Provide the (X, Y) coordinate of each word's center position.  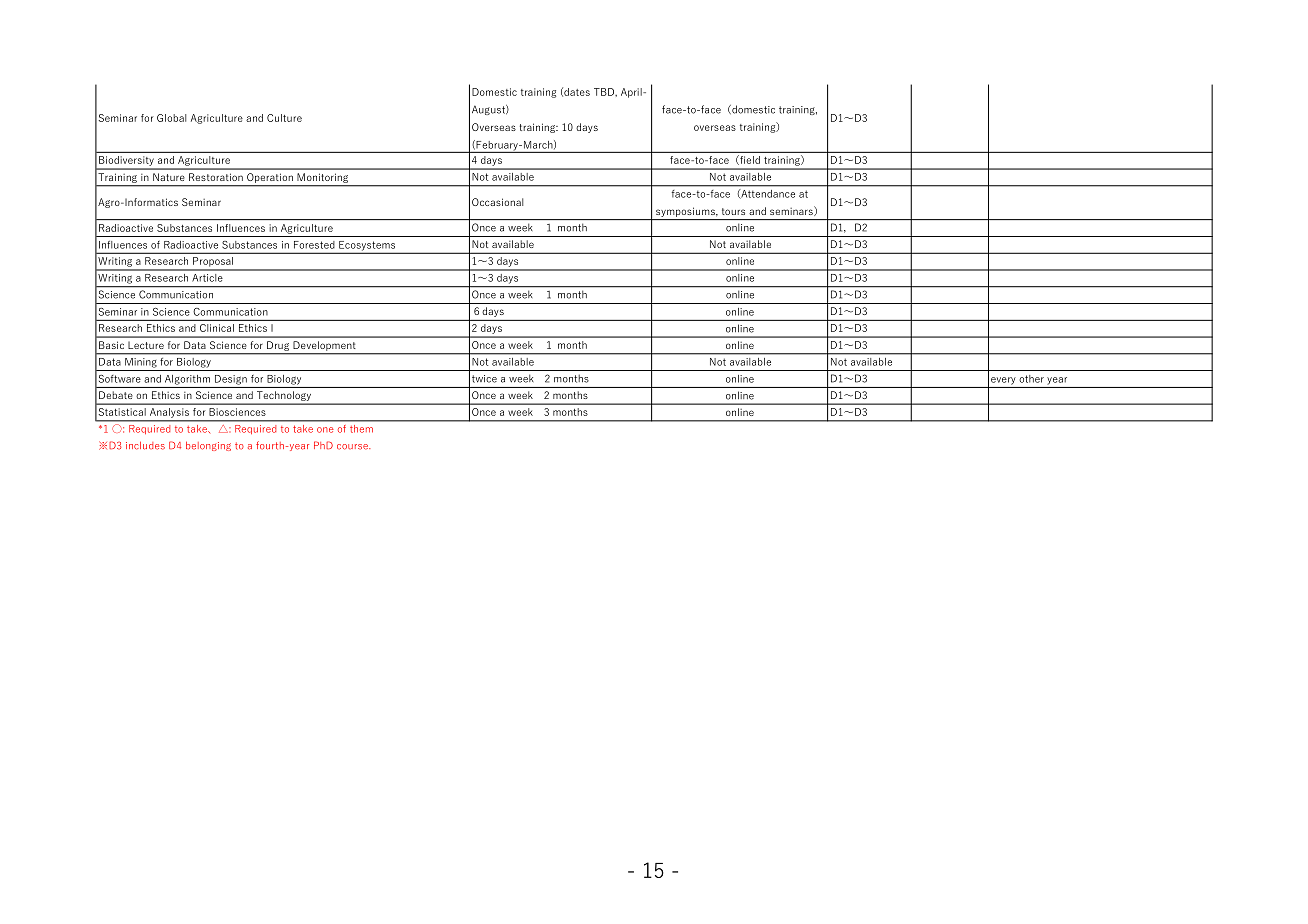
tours (733, 211)
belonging (208, 446)
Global (171, 118)
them (361, 428)
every (1003, 381)
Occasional (497, 202)
